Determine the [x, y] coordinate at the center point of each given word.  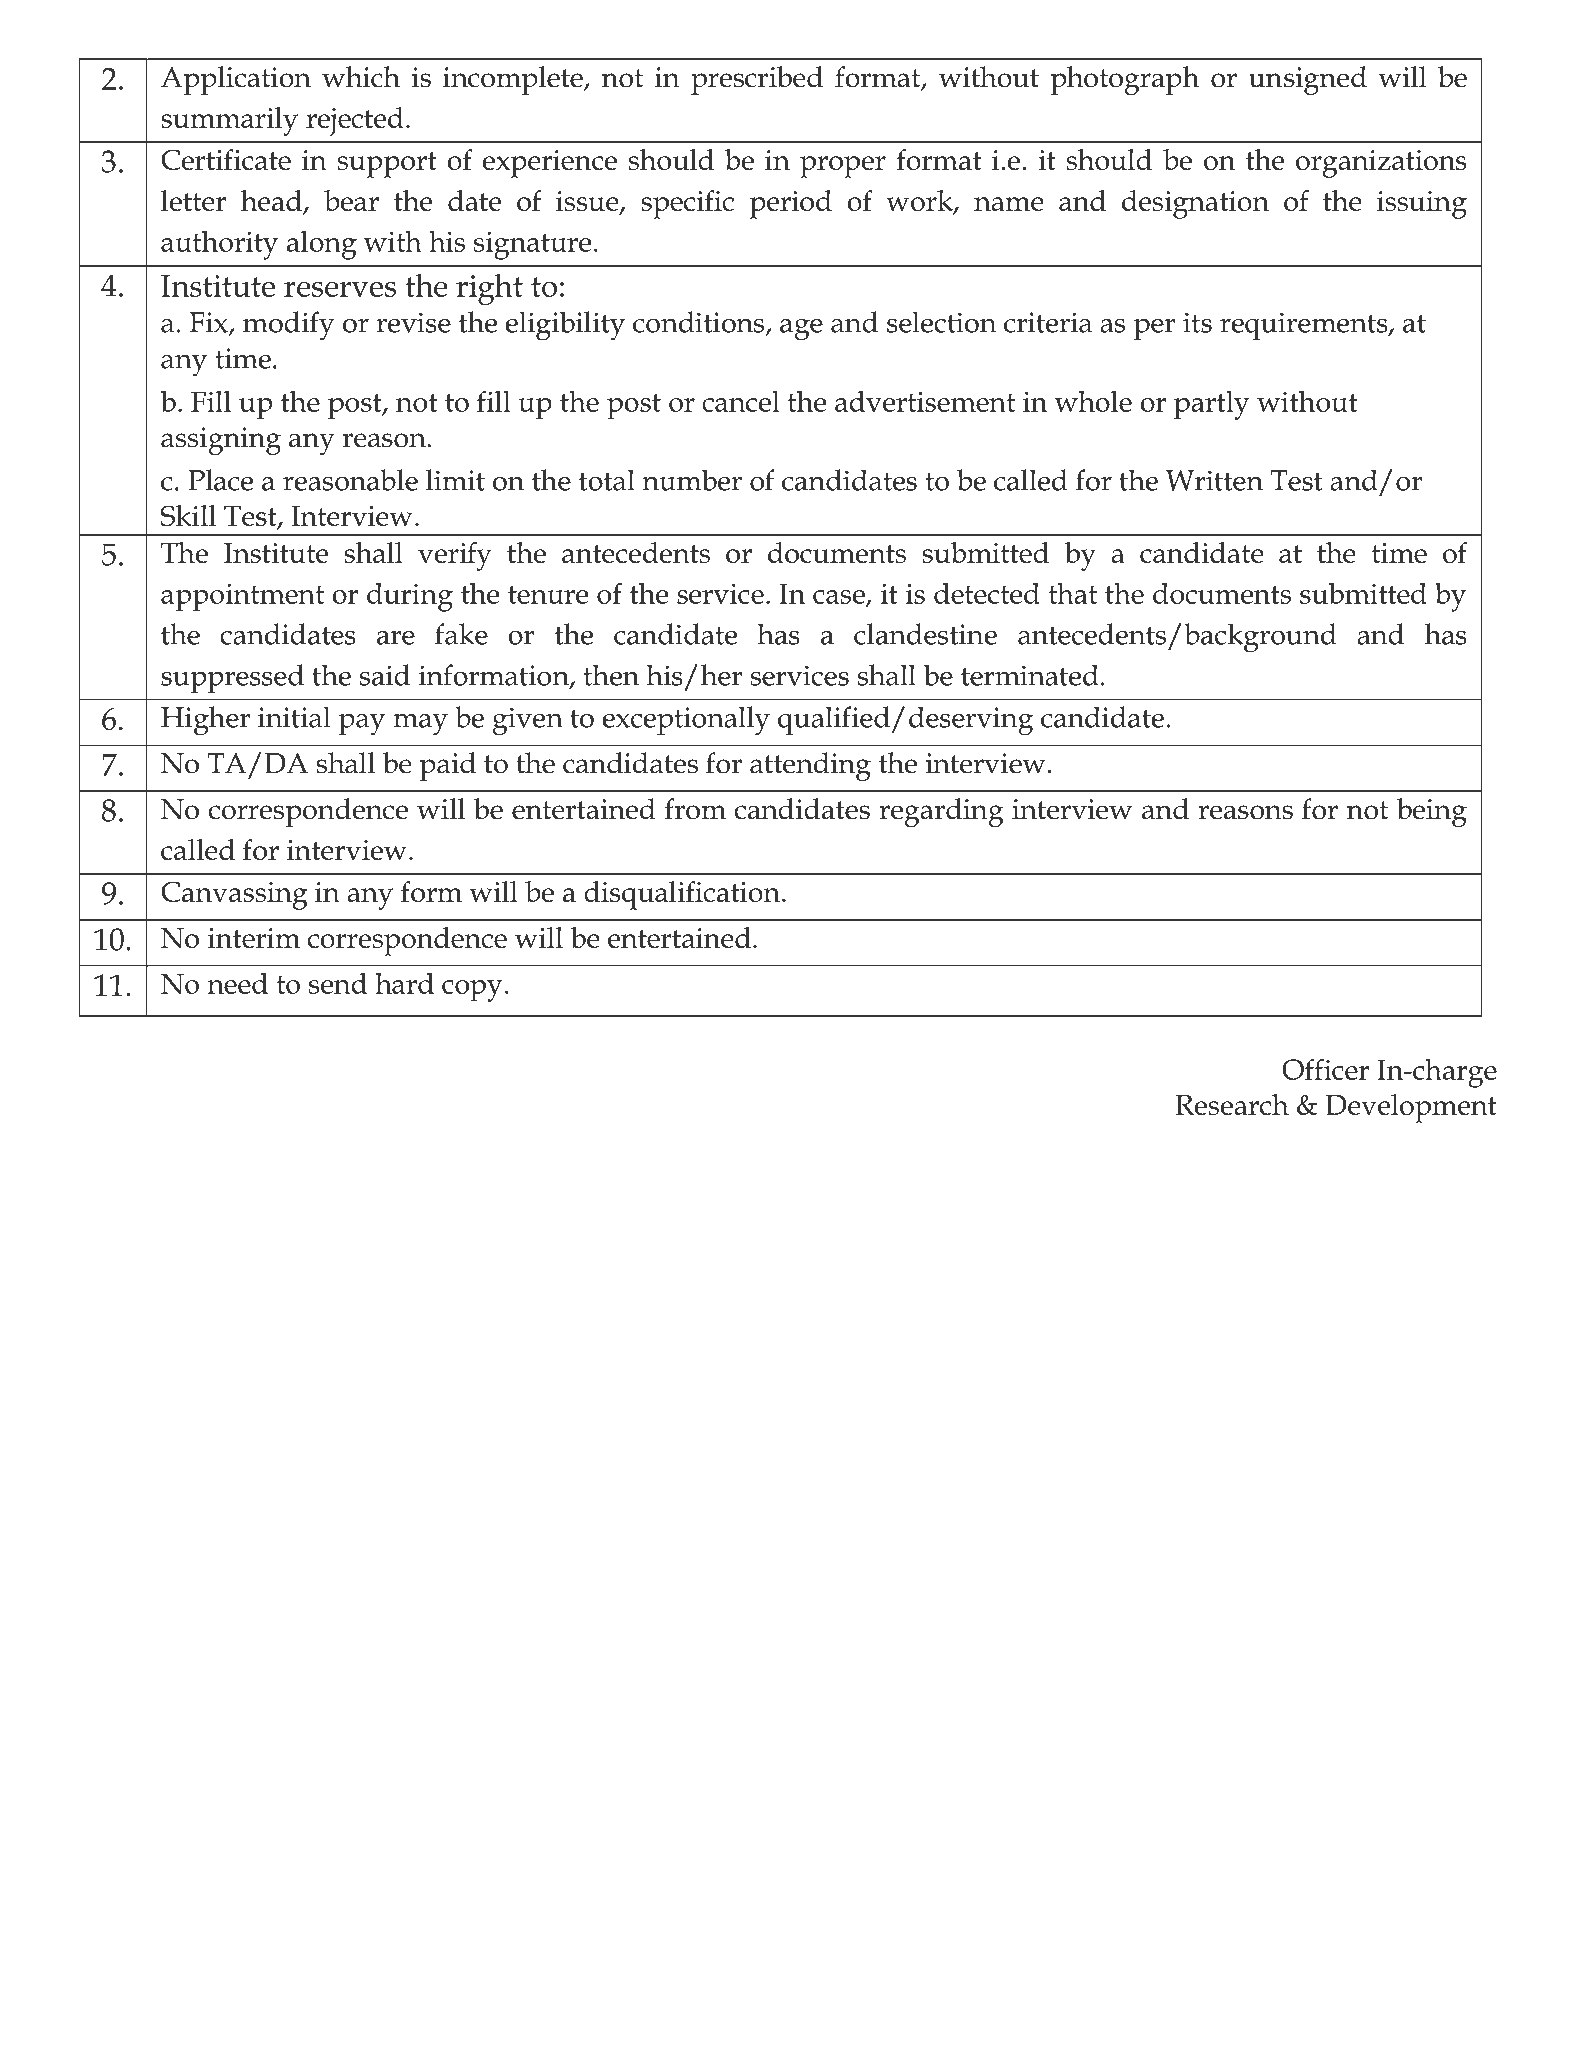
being [1431, 812]
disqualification [682, 895]
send [338, 983]
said [385, 675]
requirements [1305, 326]
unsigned [1308, 80]
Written [1214, 480]
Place [220, 480]
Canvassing [234, 895]
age [801, 329]
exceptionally [686, 721]
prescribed [757, 80]
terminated [1030, 675]
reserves [340, 289]
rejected [355, 121]
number [692, 480]
